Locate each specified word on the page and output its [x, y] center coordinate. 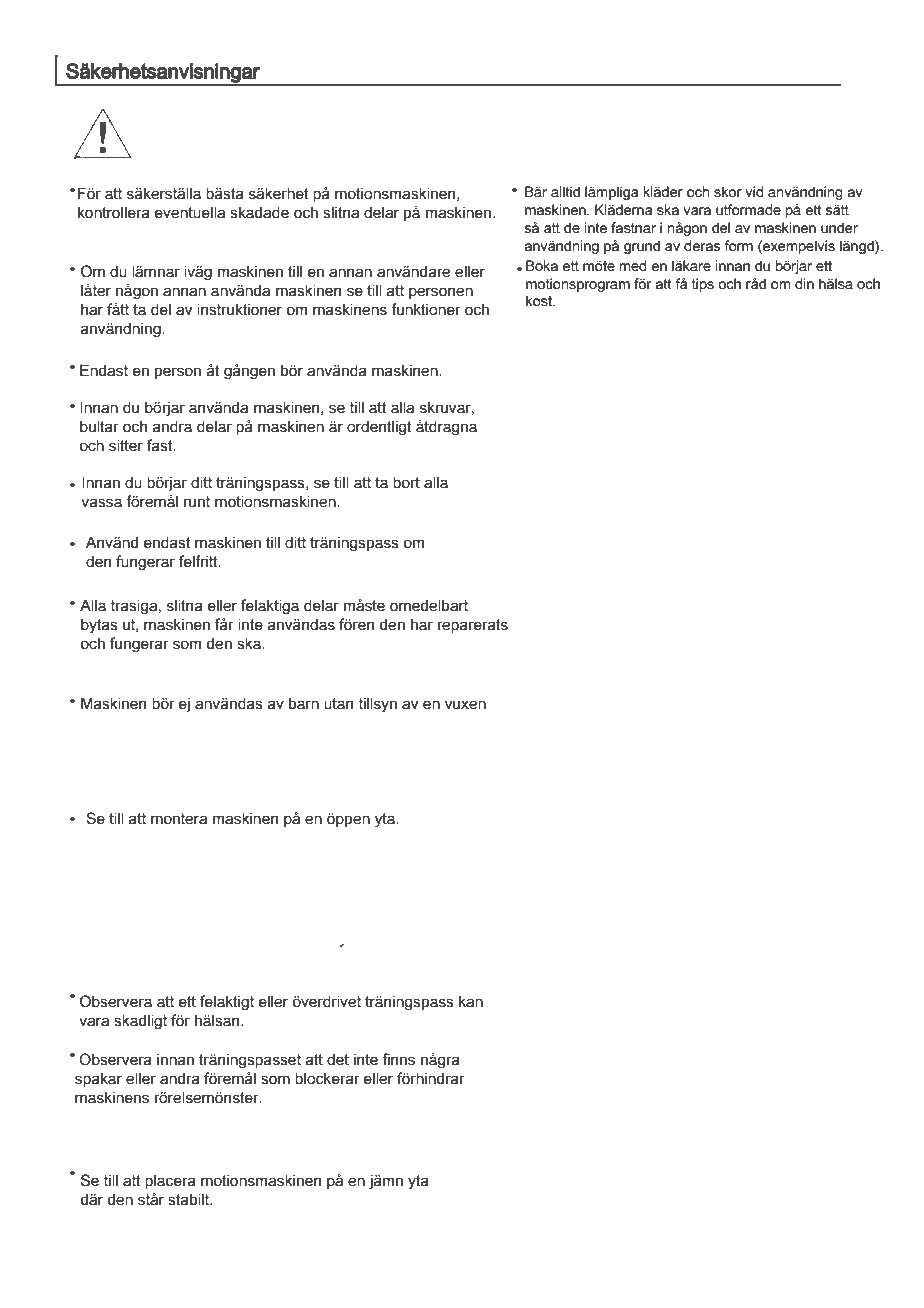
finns [398, 1059]
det [338, 1059]
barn [304, 703]
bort [406, 482]
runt [197, 502]
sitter [126, 445]
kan [471, 1001]
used [99, 643]
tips [703, 285]
